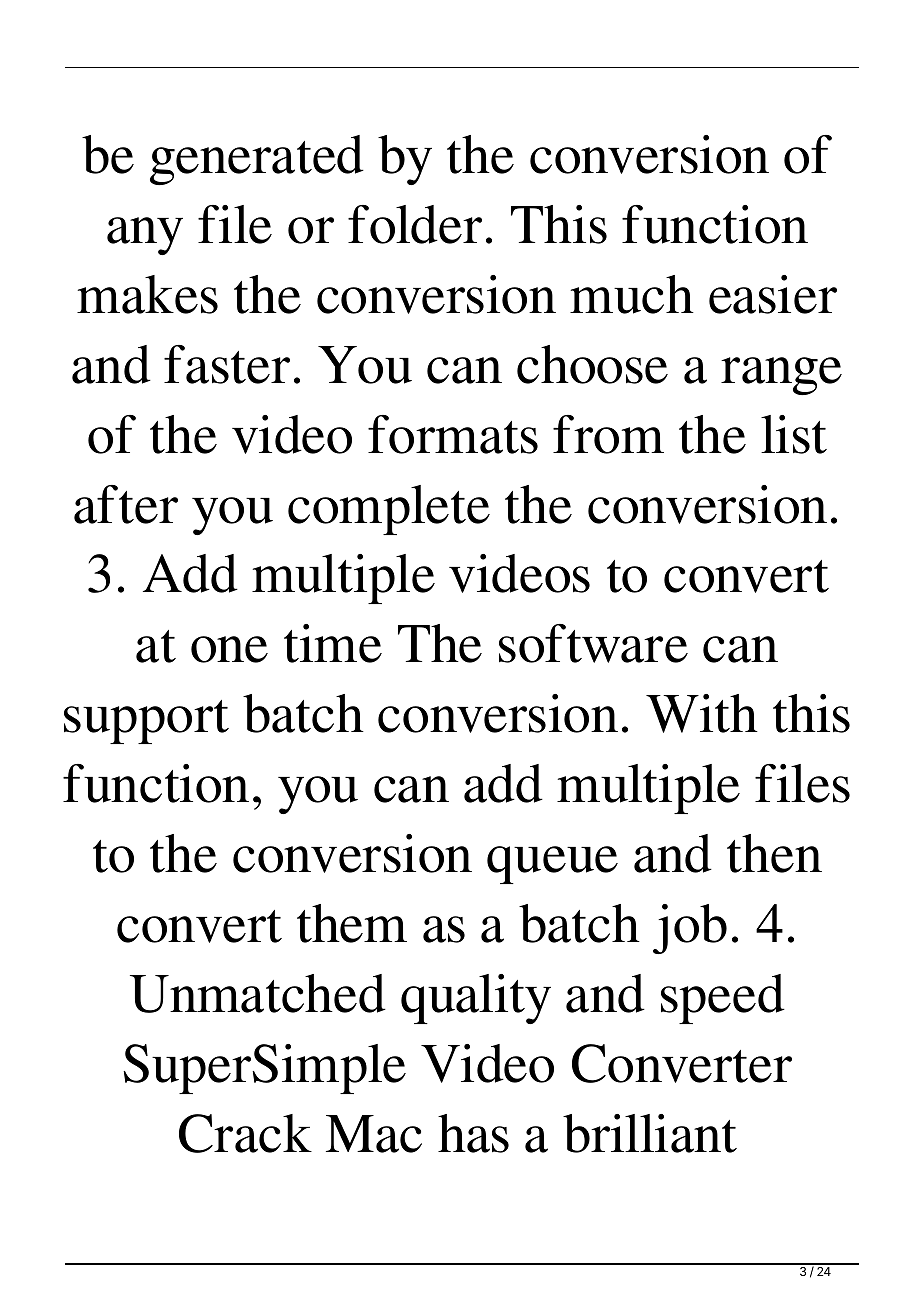 This screenshot has width=924, height=1308. Describe the element at coordinates (257, 160) in the screenshot. I see `generated` at that location.
